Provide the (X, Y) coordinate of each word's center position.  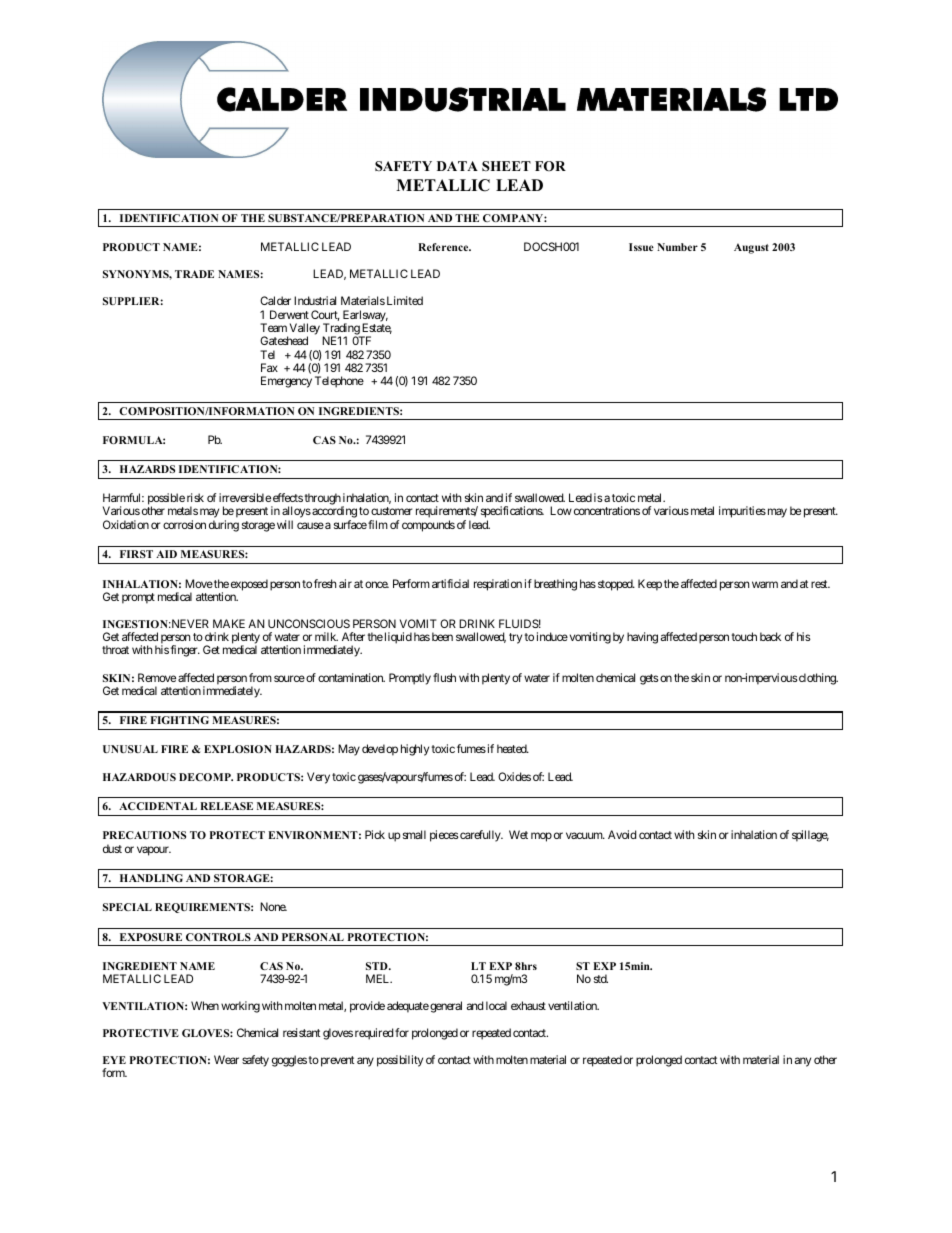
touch (744, 636)
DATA (457, 166)
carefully (480, 836)
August (751, 248)
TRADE (194, 274)
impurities (742, 512)
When (205, 1005)
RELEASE (226, 806)
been (442, 636)
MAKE (229, 623)
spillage (810, 836)
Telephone (339, 382)
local (496, 1005)
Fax (269, 367)
